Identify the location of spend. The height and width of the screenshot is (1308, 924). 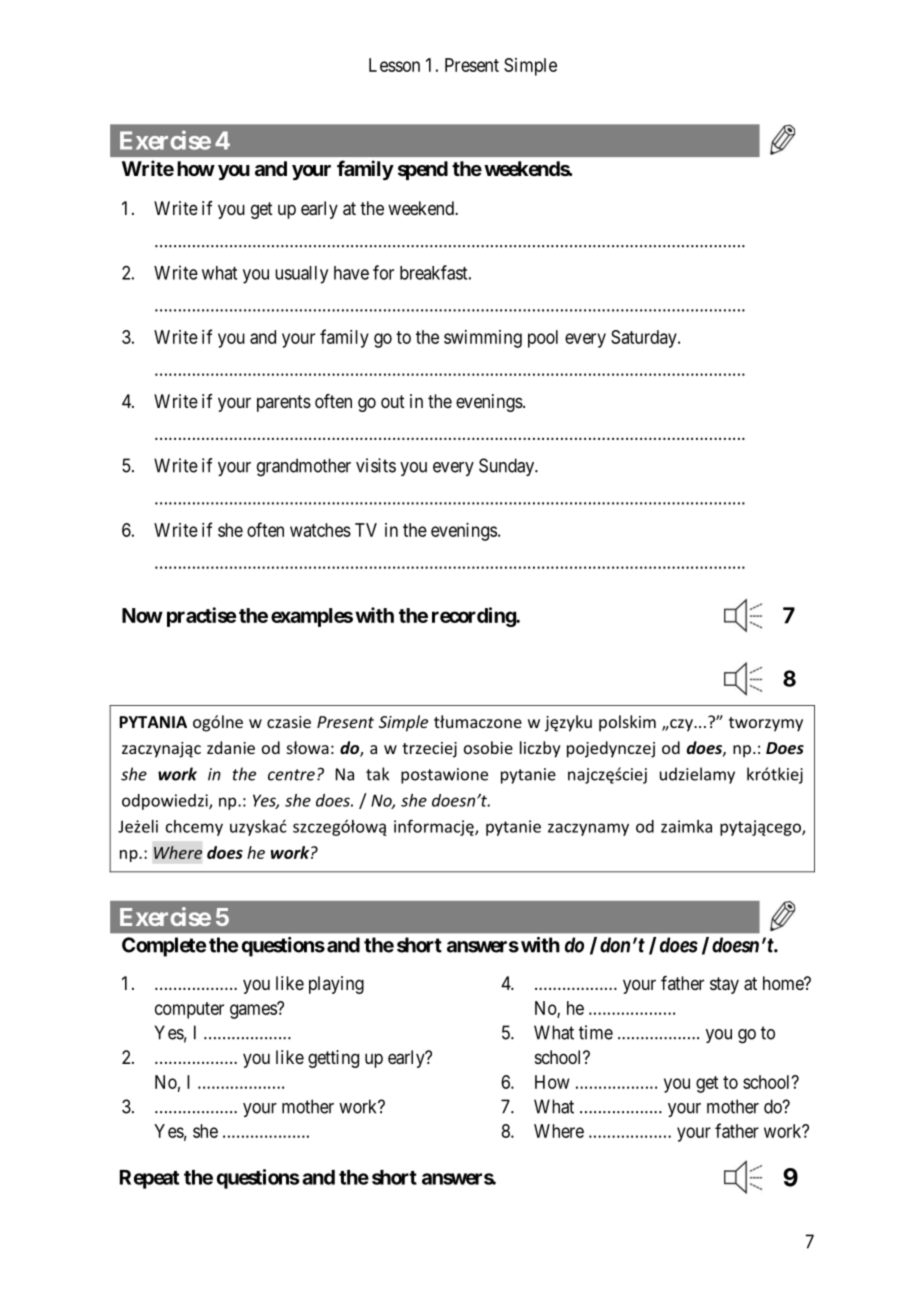
(423, 170).
